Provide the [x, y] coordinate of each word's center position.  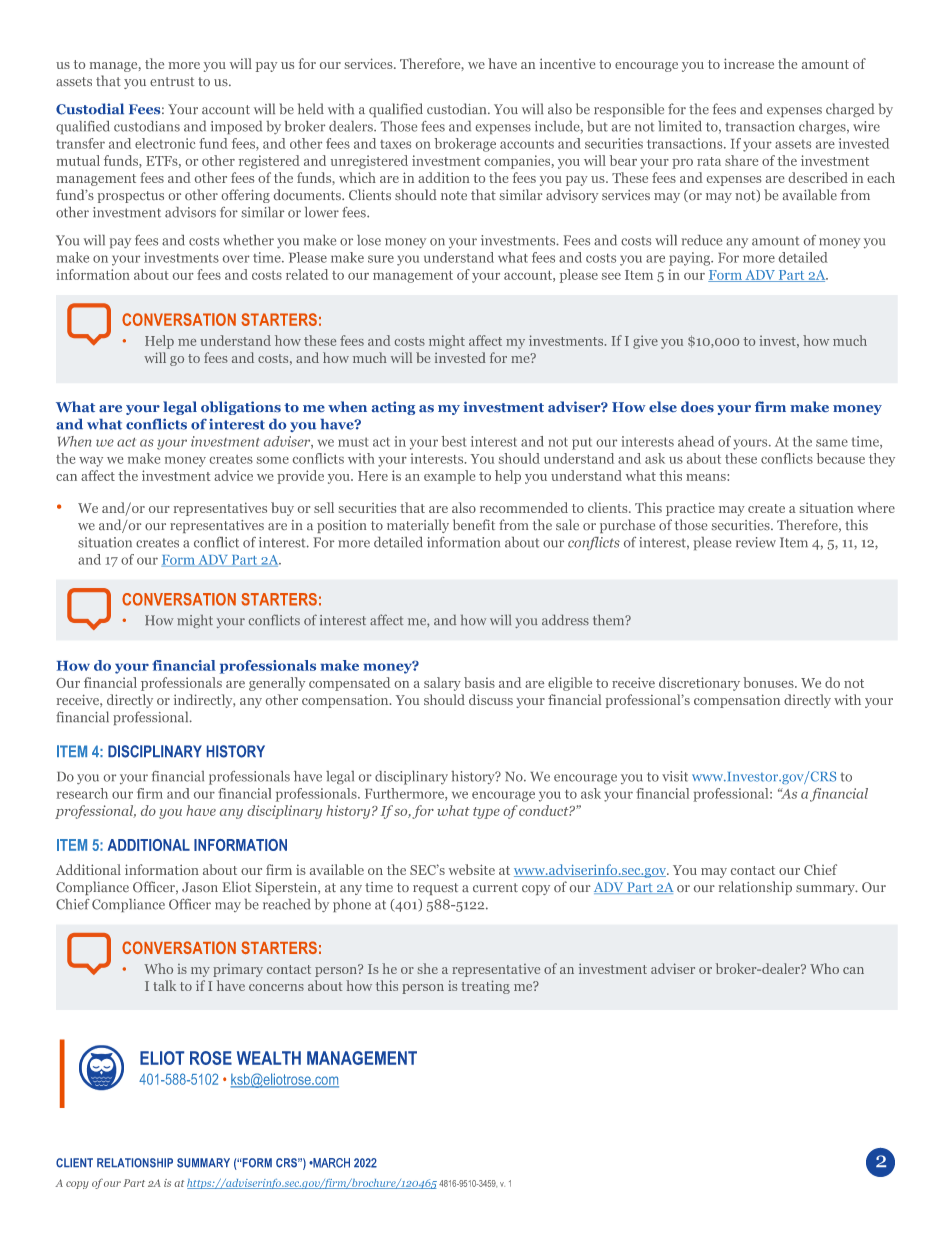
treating [485, 987]
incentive [568, 63]
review [756, 542]
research [82, 793]
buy [282, 509]
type [486, 813]
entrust [172, 81]
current [495, 887]
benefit [474, 524]
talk [164, 985]
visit [675, 776]
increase [749, 63]
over [236, 259]
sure [381, 259]
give [645, 342]
